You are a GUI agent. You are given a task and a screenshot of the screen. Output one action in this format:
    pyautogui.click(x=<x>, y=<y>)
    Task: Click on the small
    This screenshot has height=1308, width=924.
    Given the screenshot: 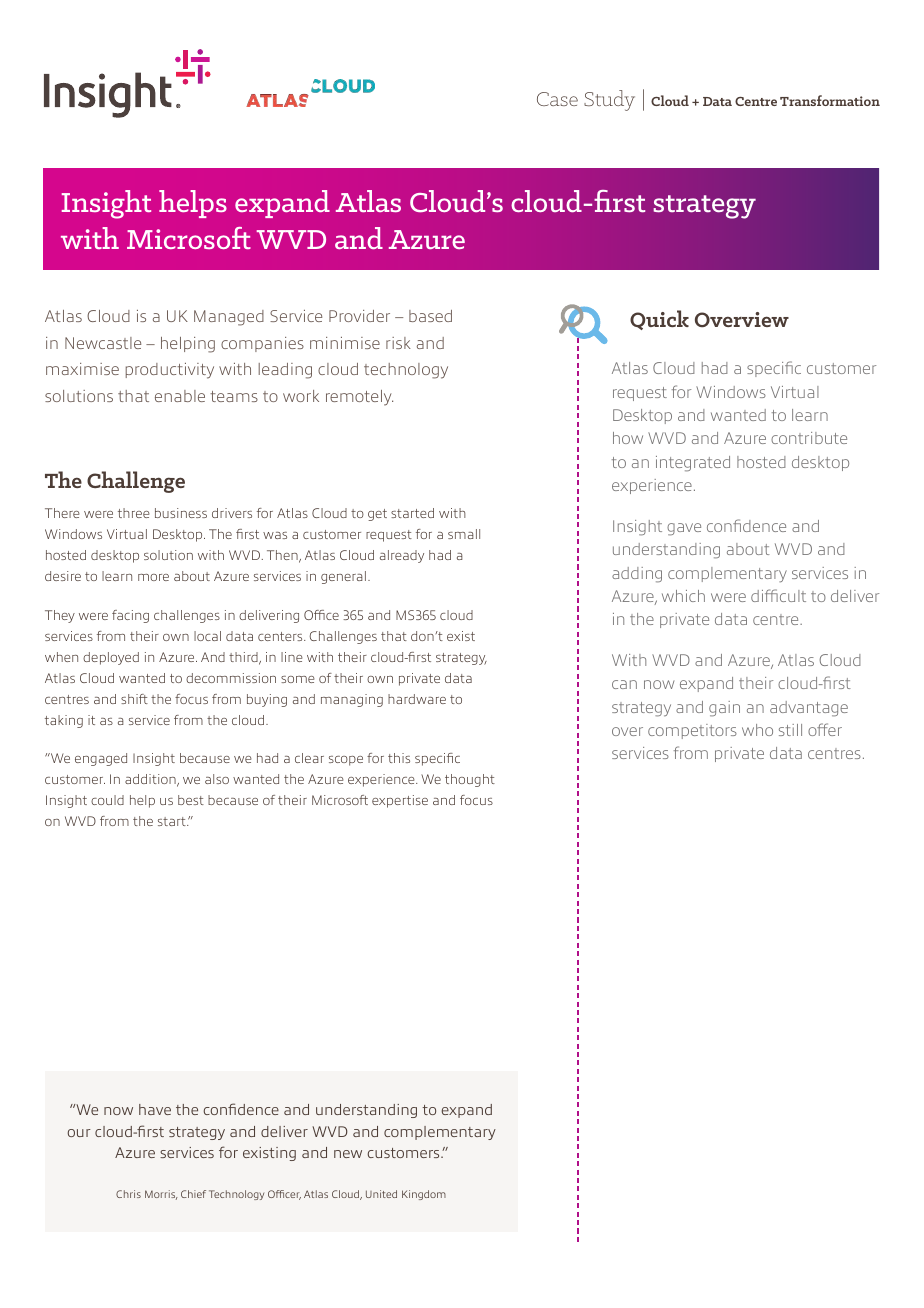 What is the action you would take?
    pyautogui.click(x=464, y=534)
